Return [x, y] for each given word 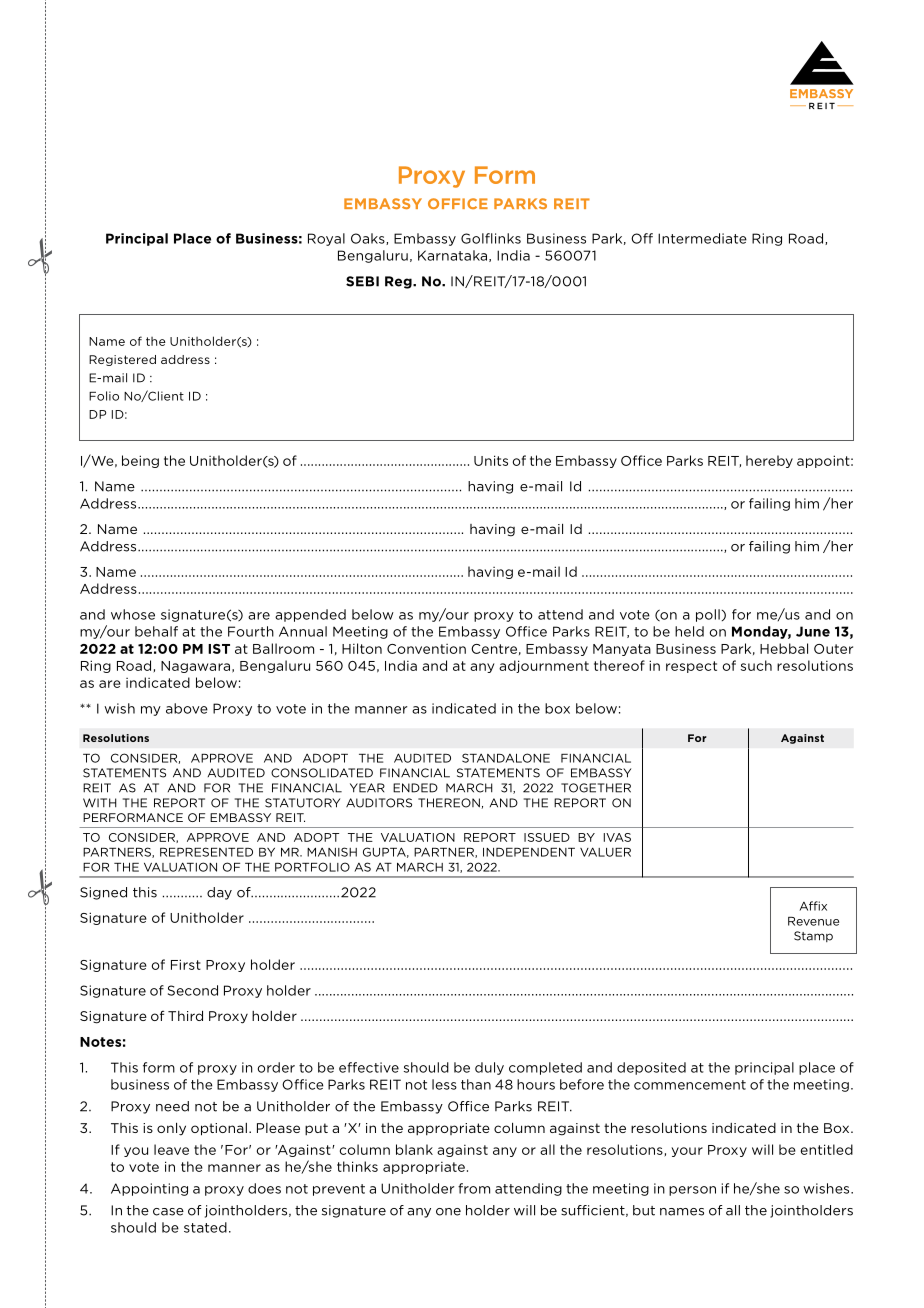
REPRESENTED [206, 852]
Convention [426, 649]
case [168, 1212]
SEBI [362, 281]
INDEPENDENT [529, 852]
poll [708, 615]
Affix [813, 906]
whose [133, 614]
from [474, 1188]
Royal [326, 239]
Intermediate [702, 238]
